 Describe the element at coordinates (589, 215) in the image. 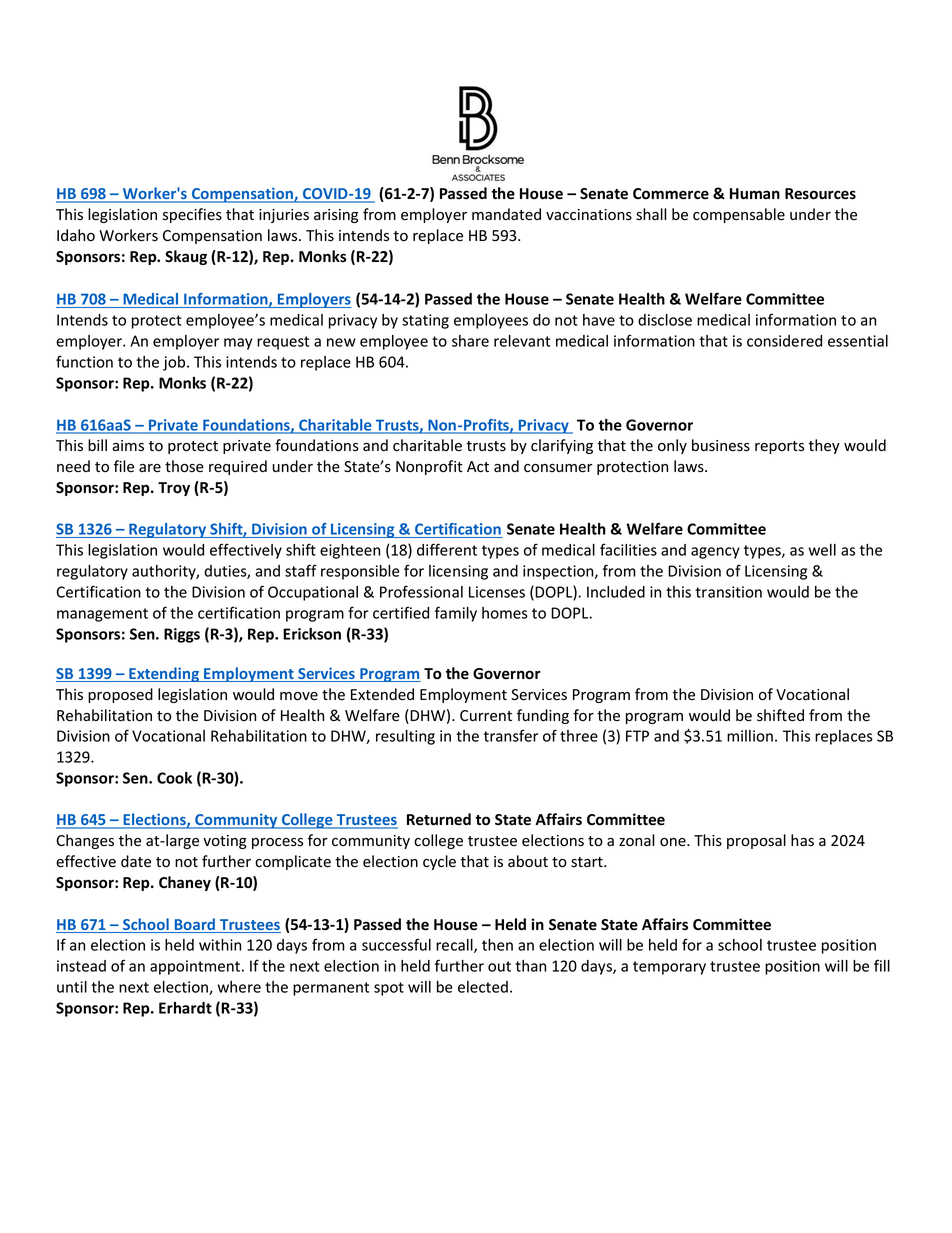

I see `vaccinations` at that location.
